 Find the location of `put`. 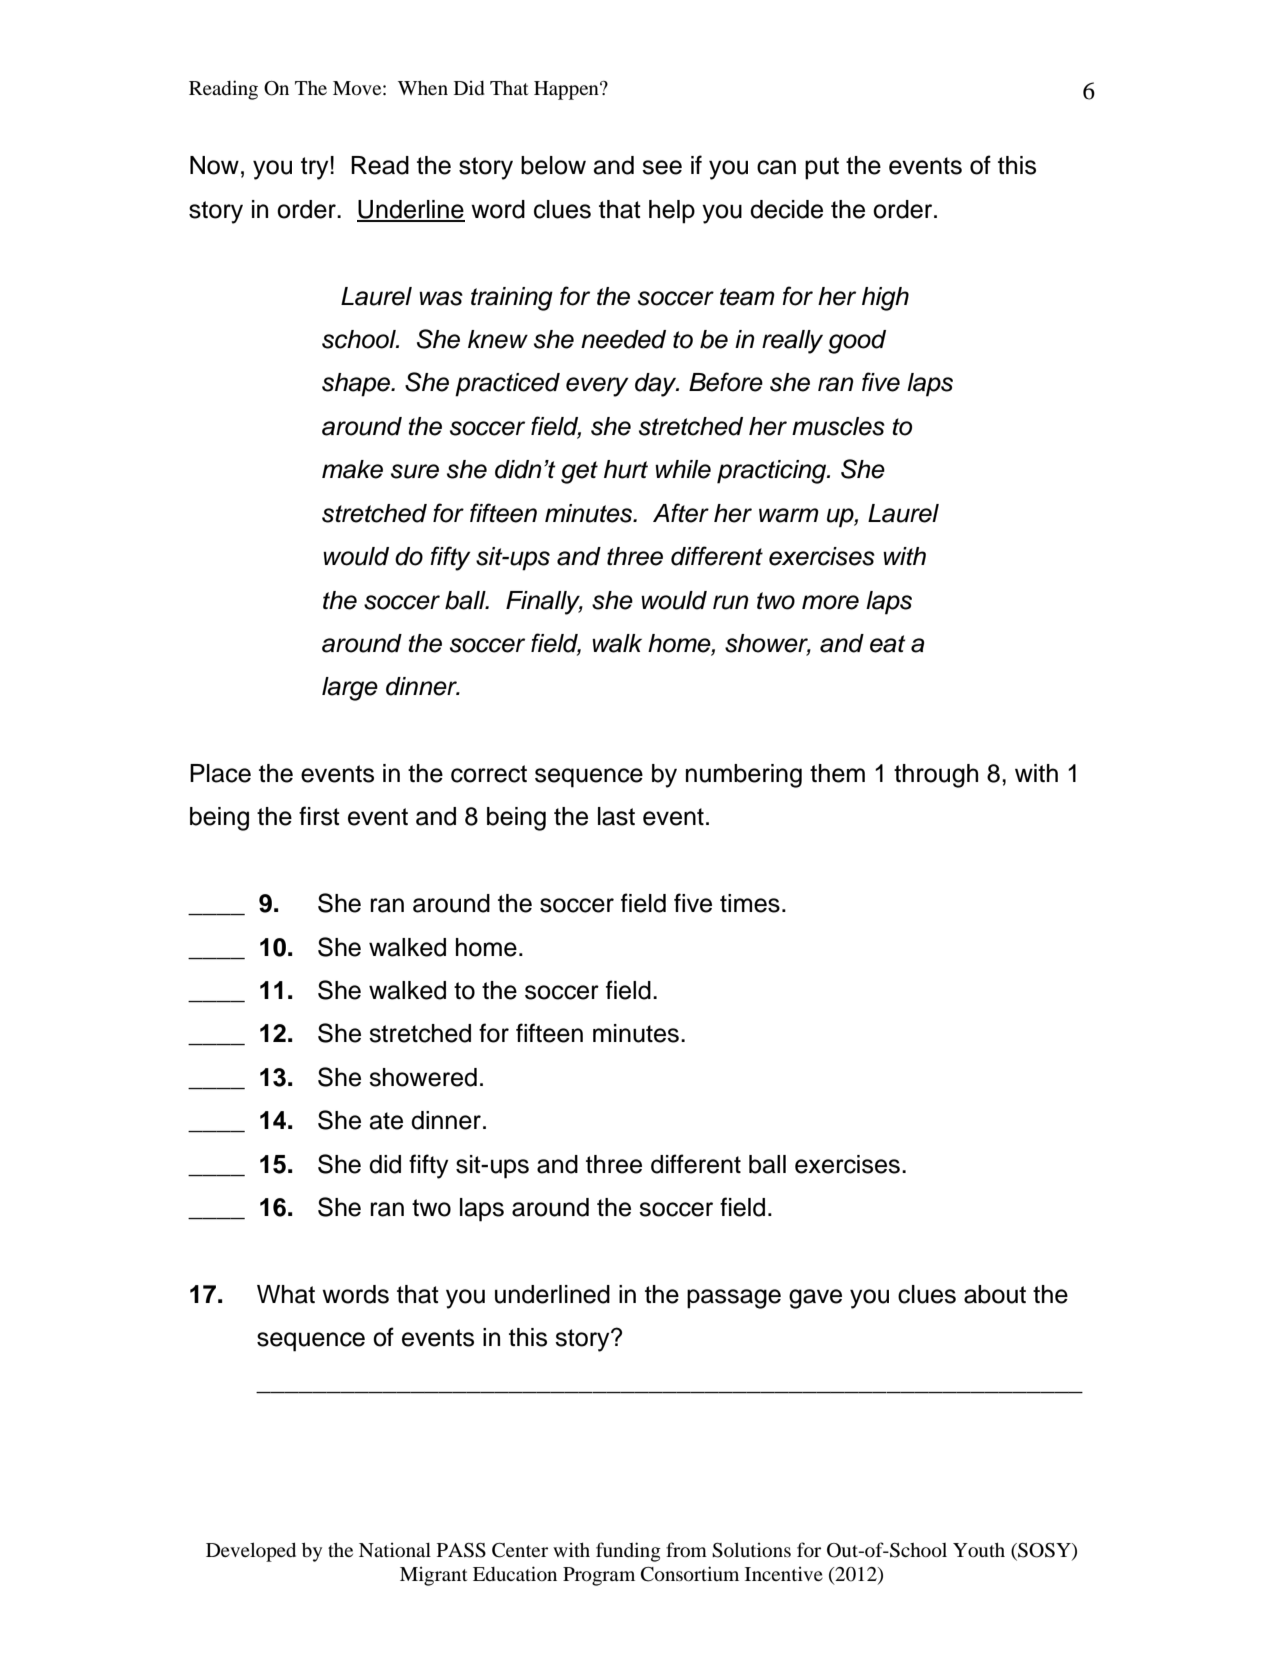

put is located at coordinates (822, 168).
